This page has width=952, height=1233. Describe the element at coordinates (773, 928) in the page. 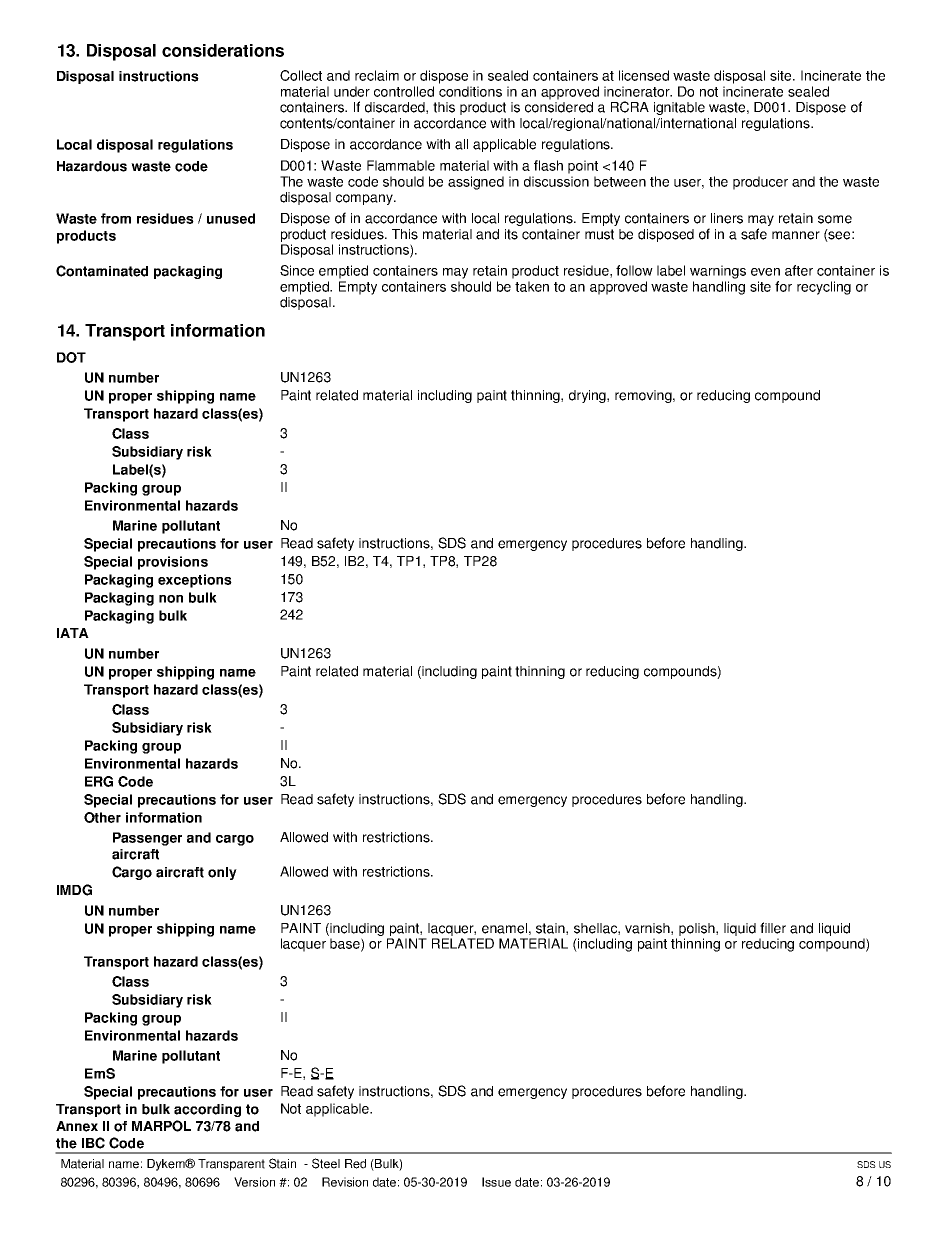

I see `filler` at that location.
